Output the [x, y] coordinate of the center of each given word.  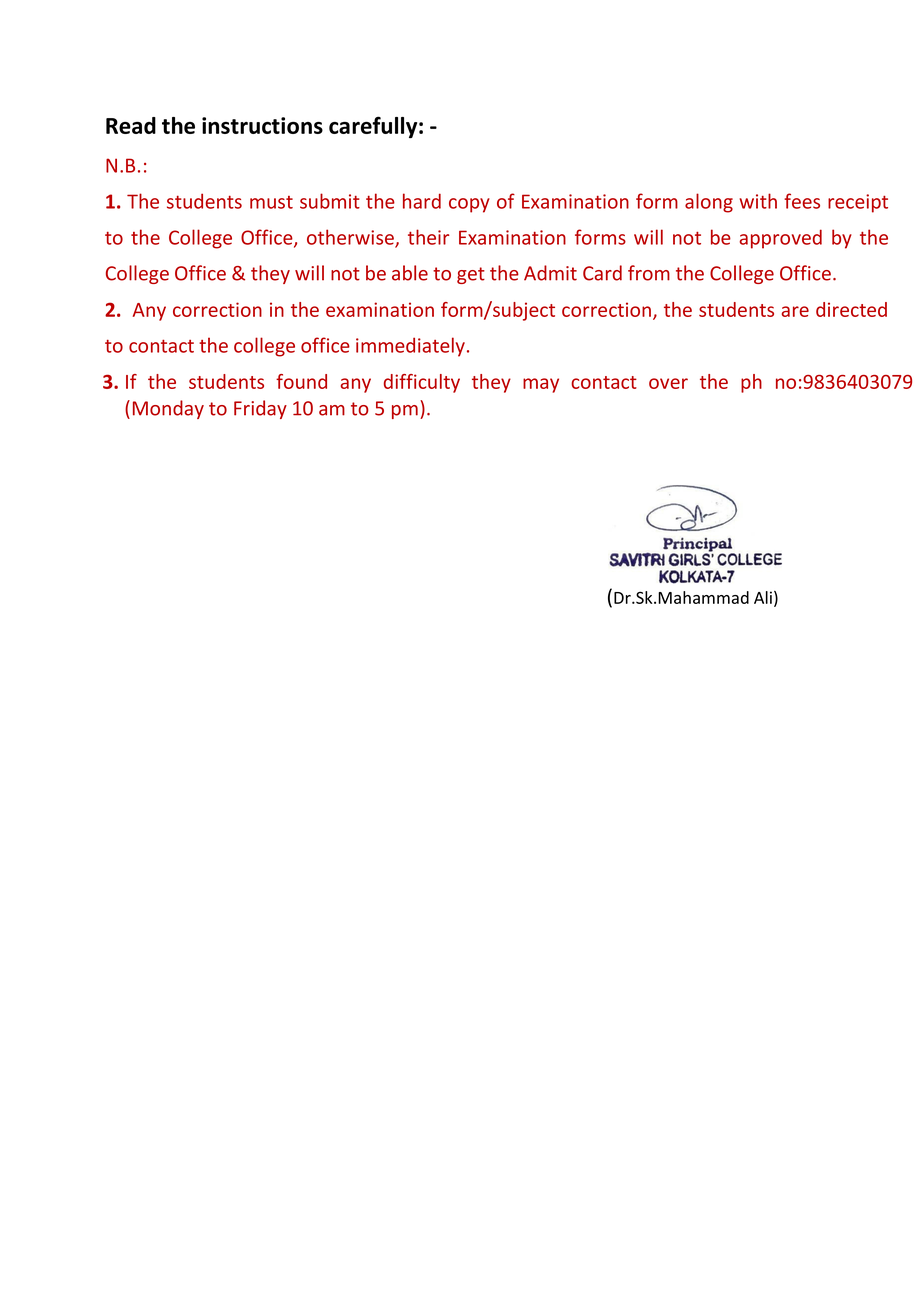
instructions [262, 125]
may [541, 385]
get [471, 275]
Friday [260, 409]
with [758, 201]
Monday [168, 409]
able [410, 273]
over [668, 383]
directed [851, 309]
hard [422, 201]
